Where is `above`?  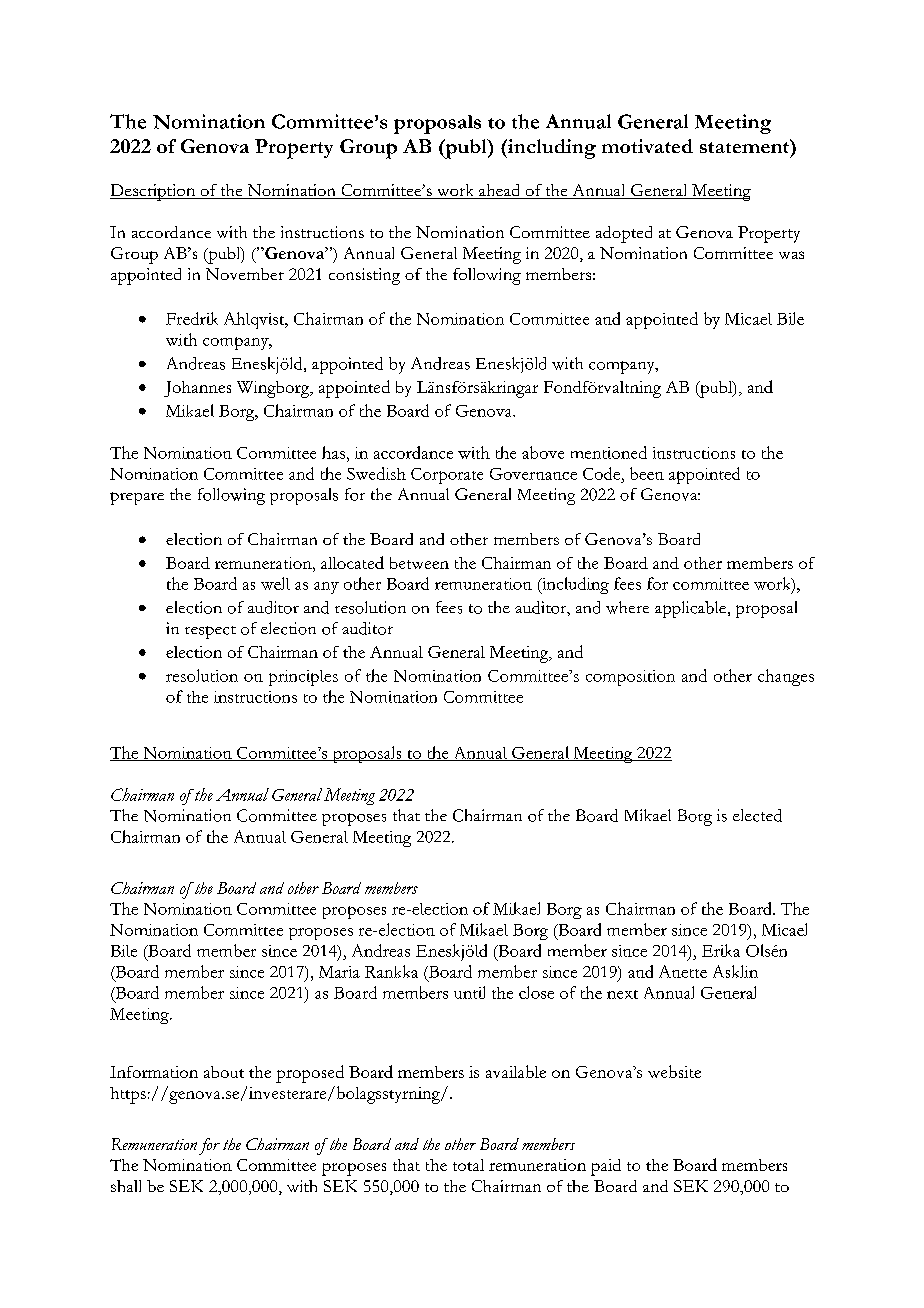
above is located at coordinates (543, 452).
